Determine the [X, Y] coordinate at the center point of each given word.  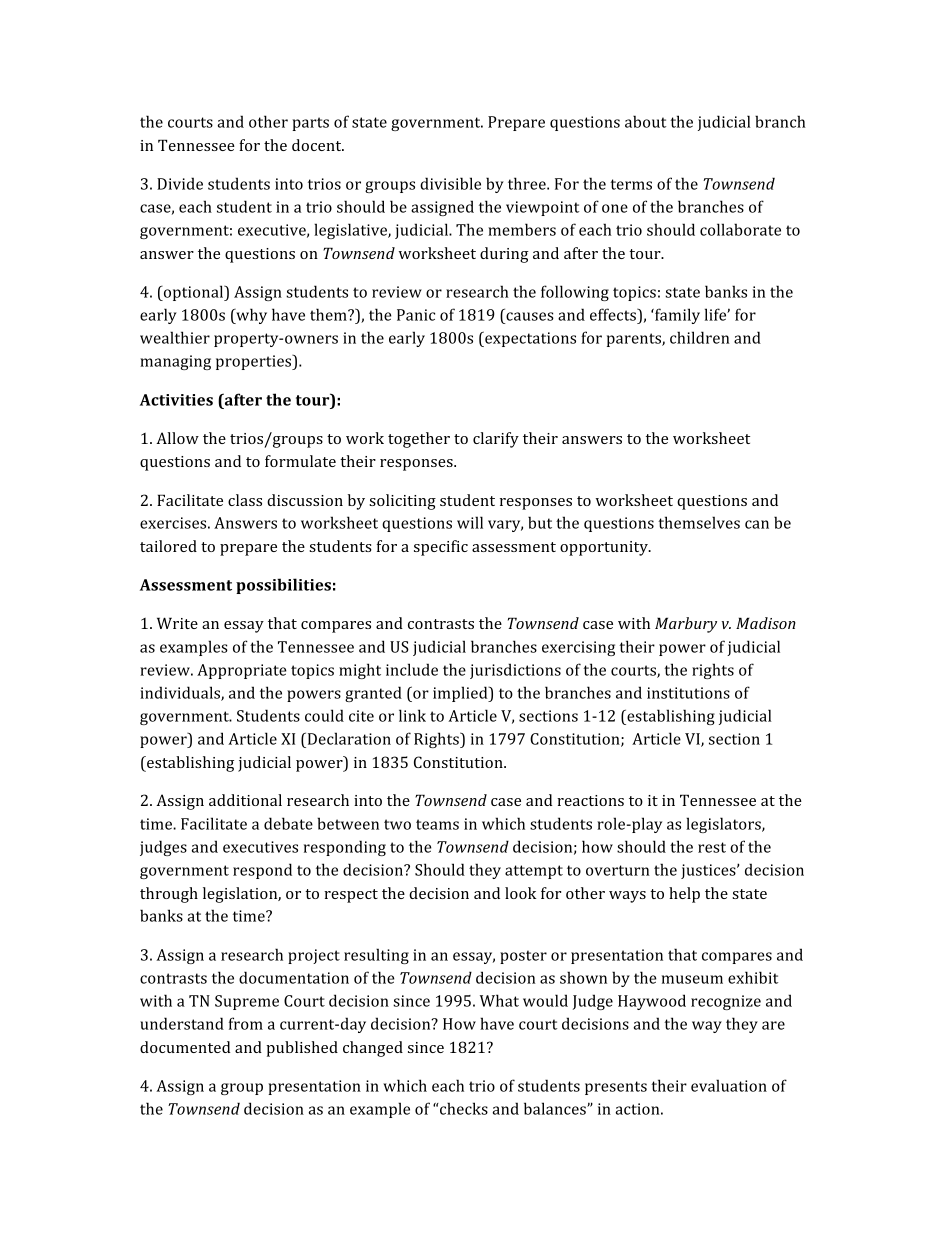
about [645, 121]
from [246, 1023]
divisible [450, 183]
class [245, 500]
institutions [688, 693]
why [250, 316]
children [700, 337]
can [757, 524]
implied [461, 694]
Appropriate [241, 671]
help [684, 895]
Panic [416, 315]
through [169, 895]
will [470, 522]
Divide [180, 183]
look [520, 893]
